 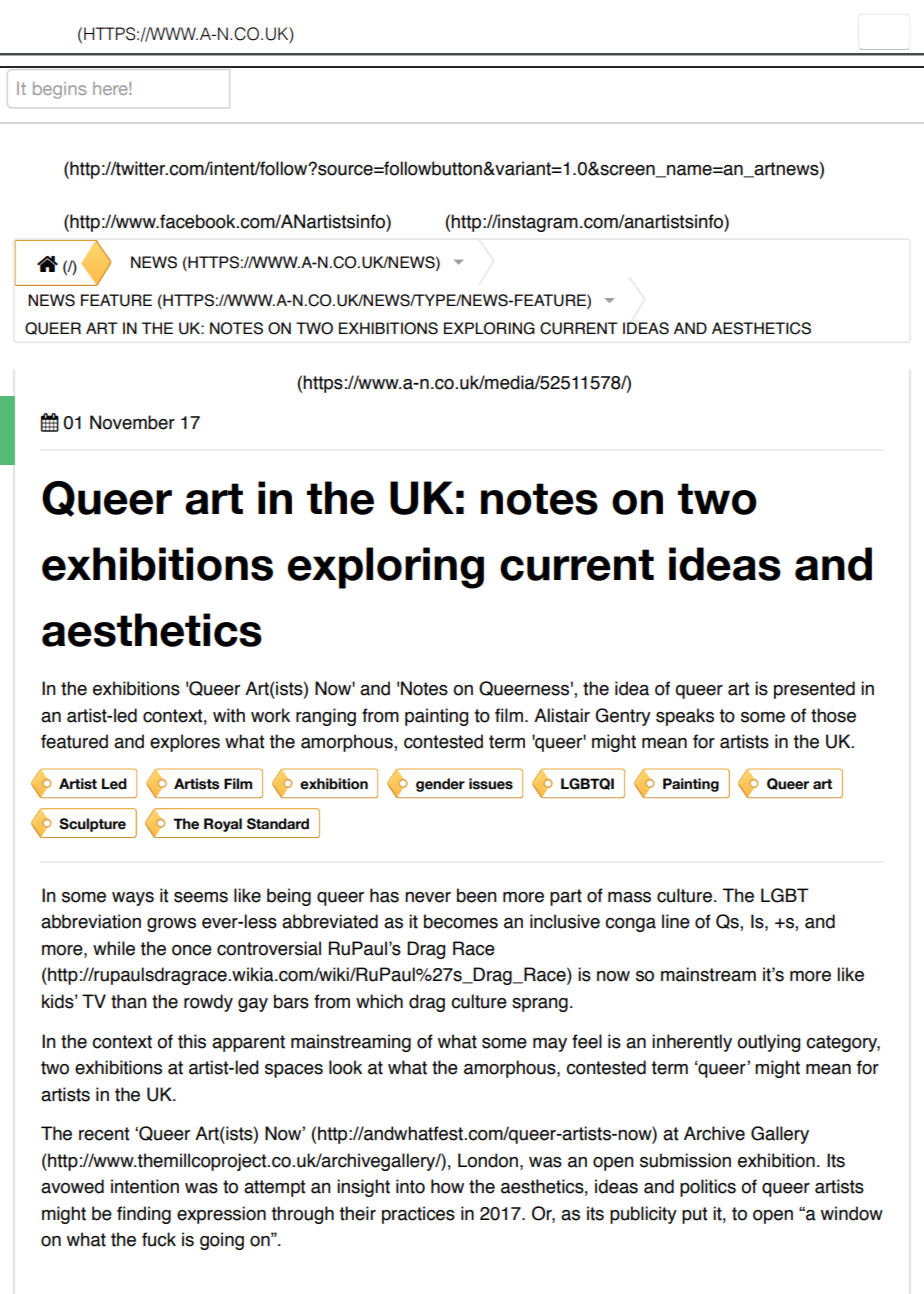 What do you see at coordinates (92, 825) in the screenshot?
I see `Sculpture` at bounding box center [92, 825].
